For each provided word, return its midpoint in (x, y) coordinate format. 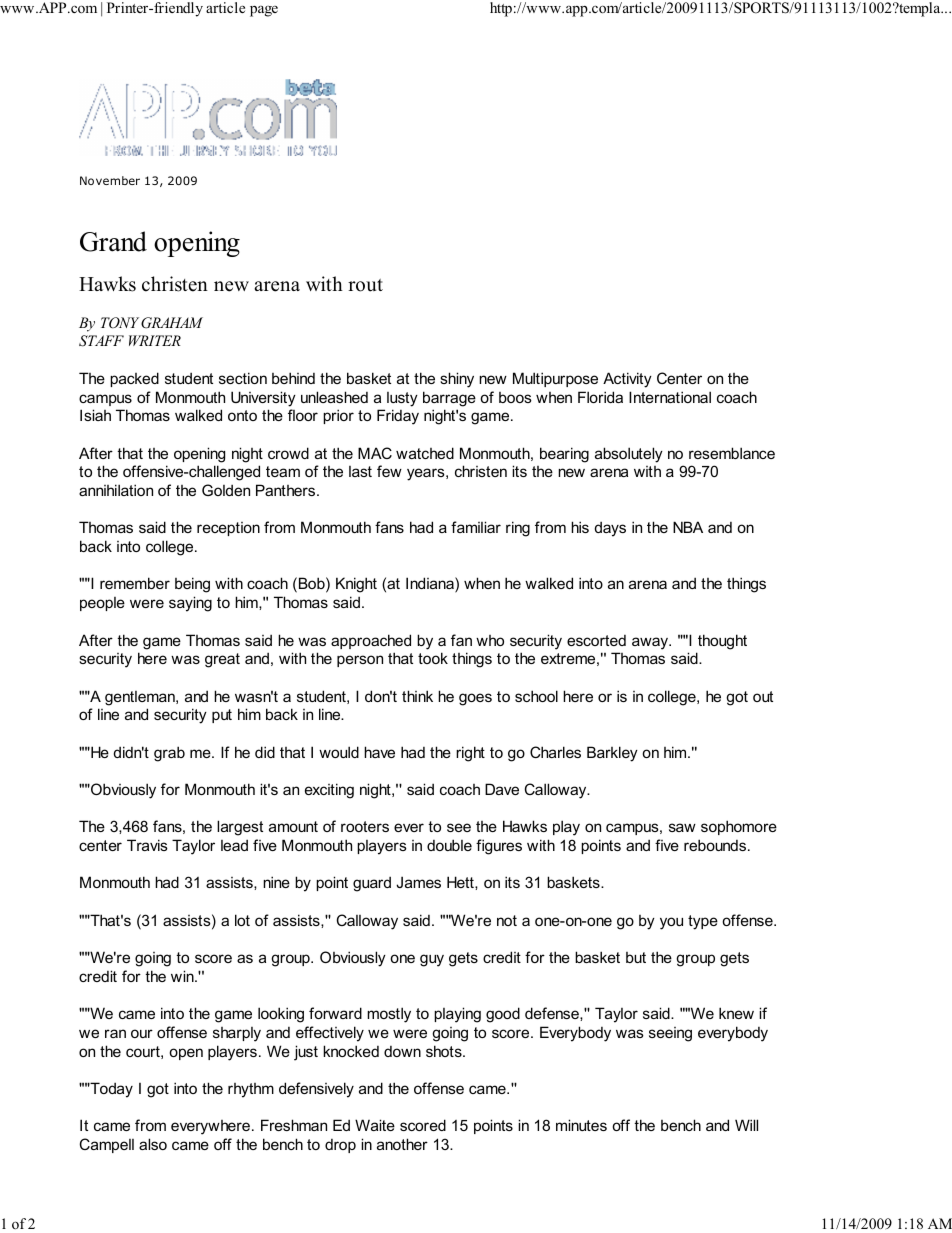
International (670, 397)
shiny (457, 380)
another (402, 1144)
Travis (147, 845)
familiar (476, 527)
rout (365, 285)
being (192, 585)
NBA (688, 527)
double (449, 845)
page (264, 11)
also (153, 1144)
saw (682, 827)
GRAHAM (172, 323)
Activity (627, 380)
